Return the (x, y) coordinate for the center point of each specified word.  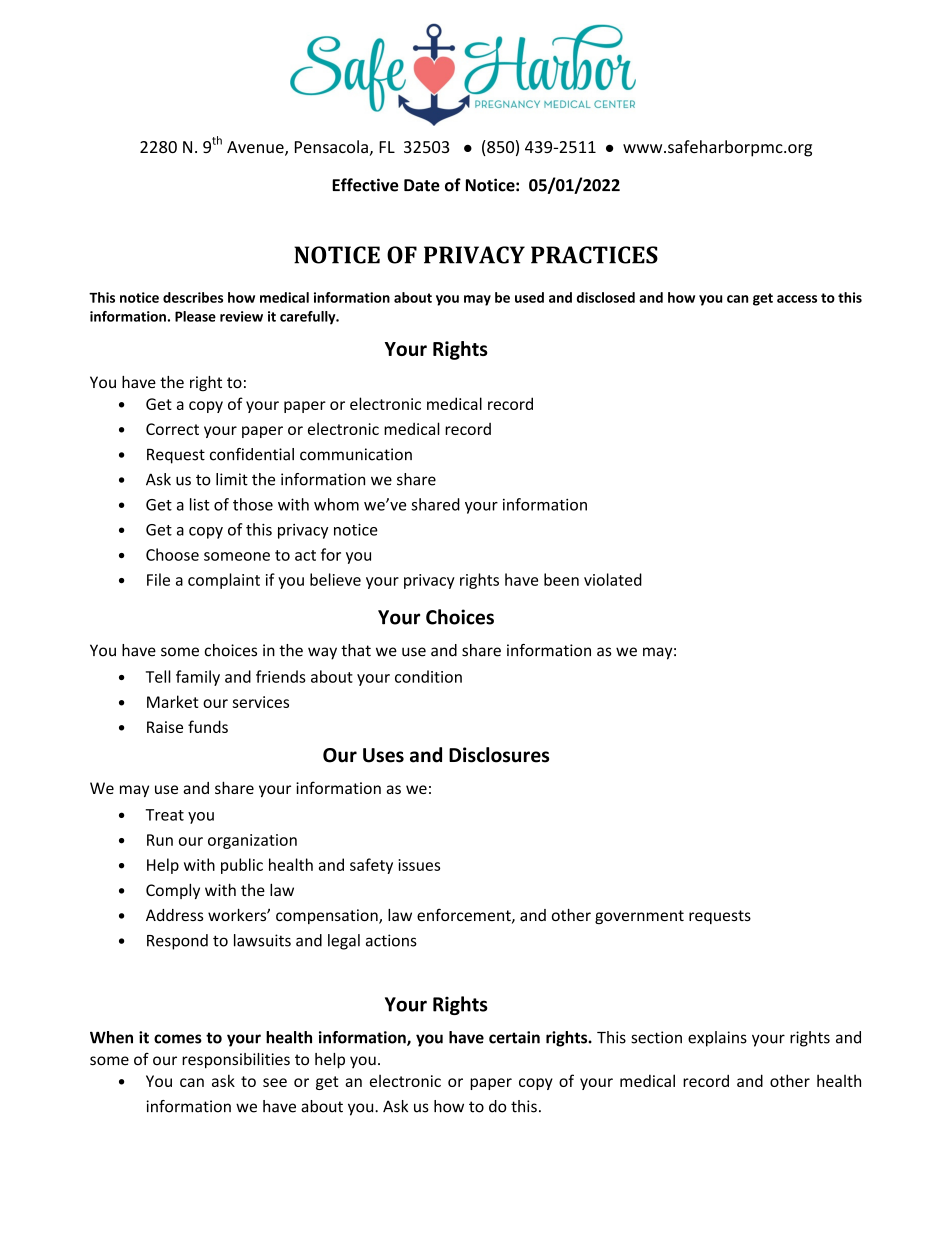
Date (422, 185)
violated (613, 579)
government (639, 917)
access (797, 299)
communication (356, 454)
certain (514, 1037)
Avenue (256, 148)
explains (717, 1039)
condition (428, 676)
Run (160, 840)
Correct (172, 429)
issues (419, 865)
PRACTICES (594, 255)
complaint (224, 581)
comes (178, 1039)
